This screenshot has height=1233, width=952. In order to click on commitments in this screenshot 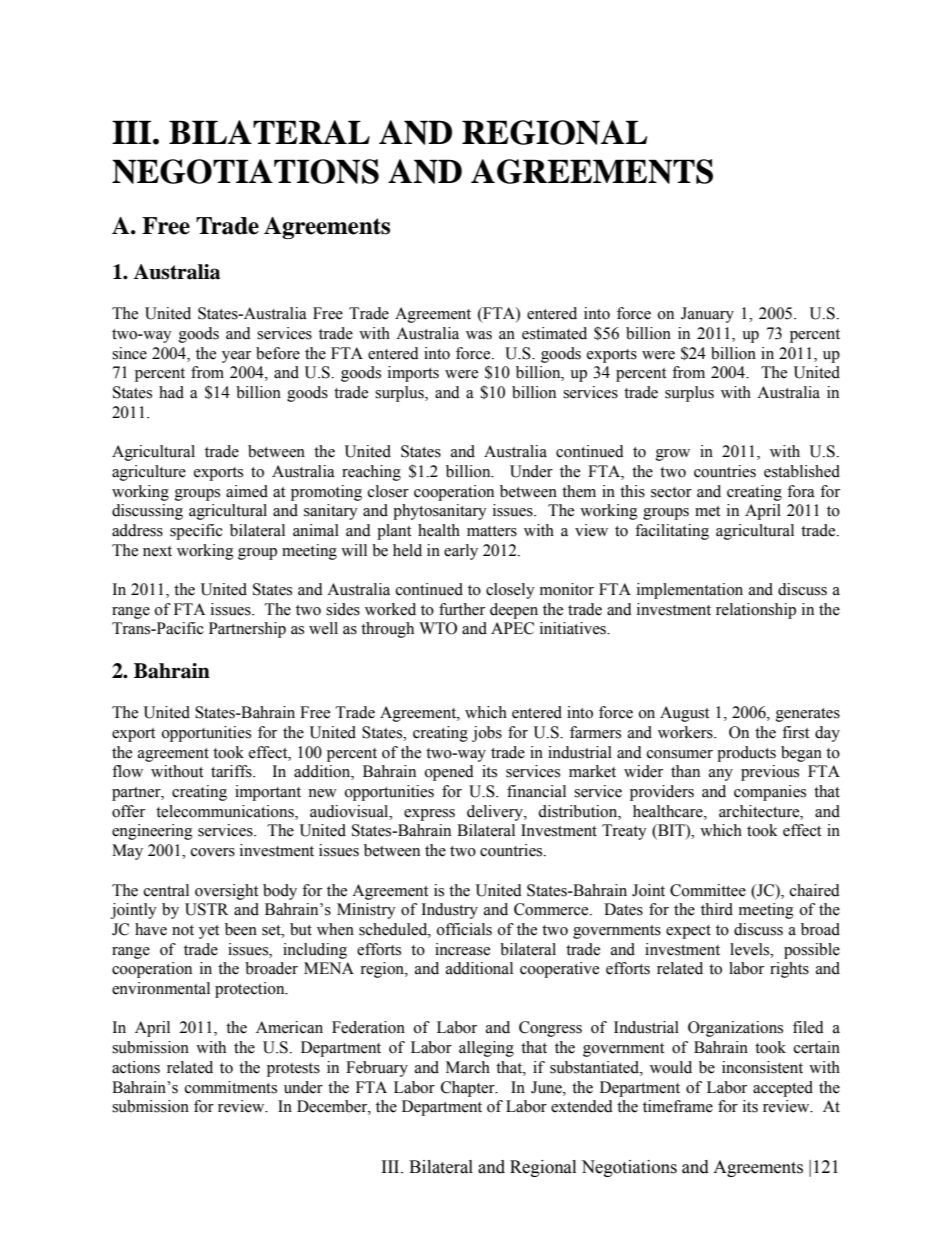, I will do `click(231, 1087)`.
